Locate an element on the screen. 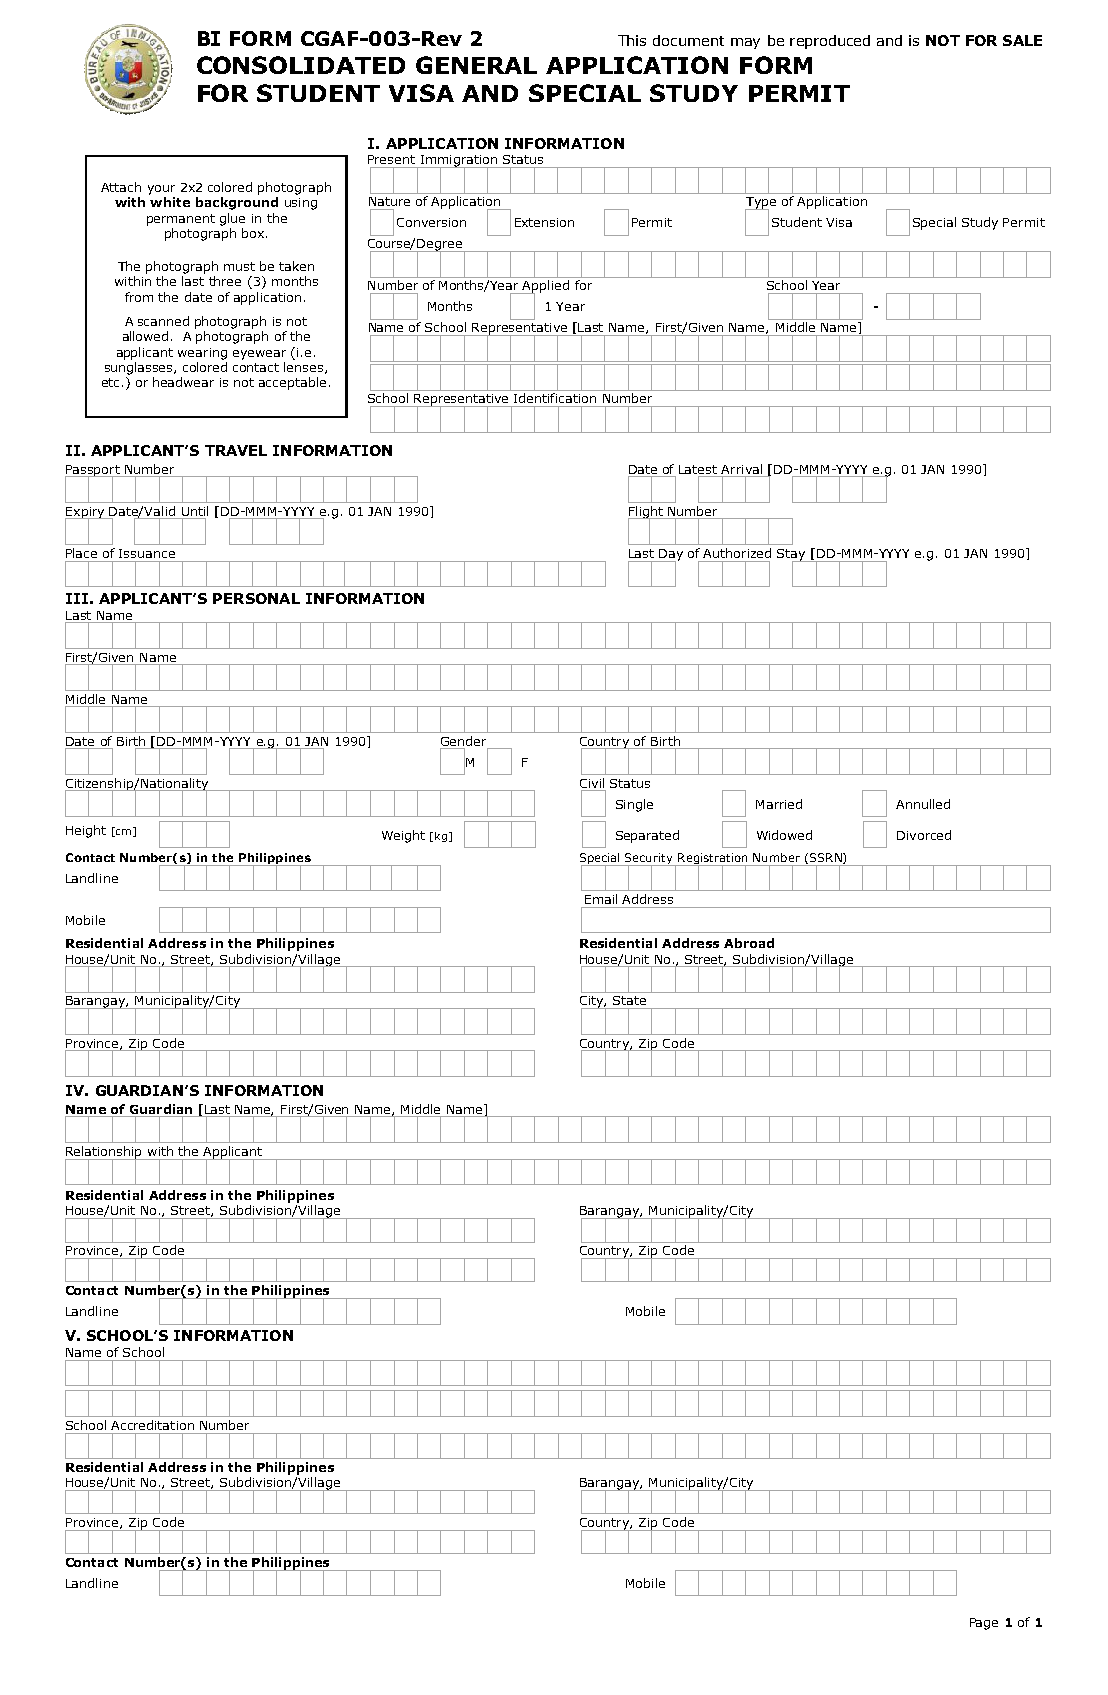 Image resolution: width=1108 pixels, height=1695 pixels. Annulled is located at coordinates (923, 804).
